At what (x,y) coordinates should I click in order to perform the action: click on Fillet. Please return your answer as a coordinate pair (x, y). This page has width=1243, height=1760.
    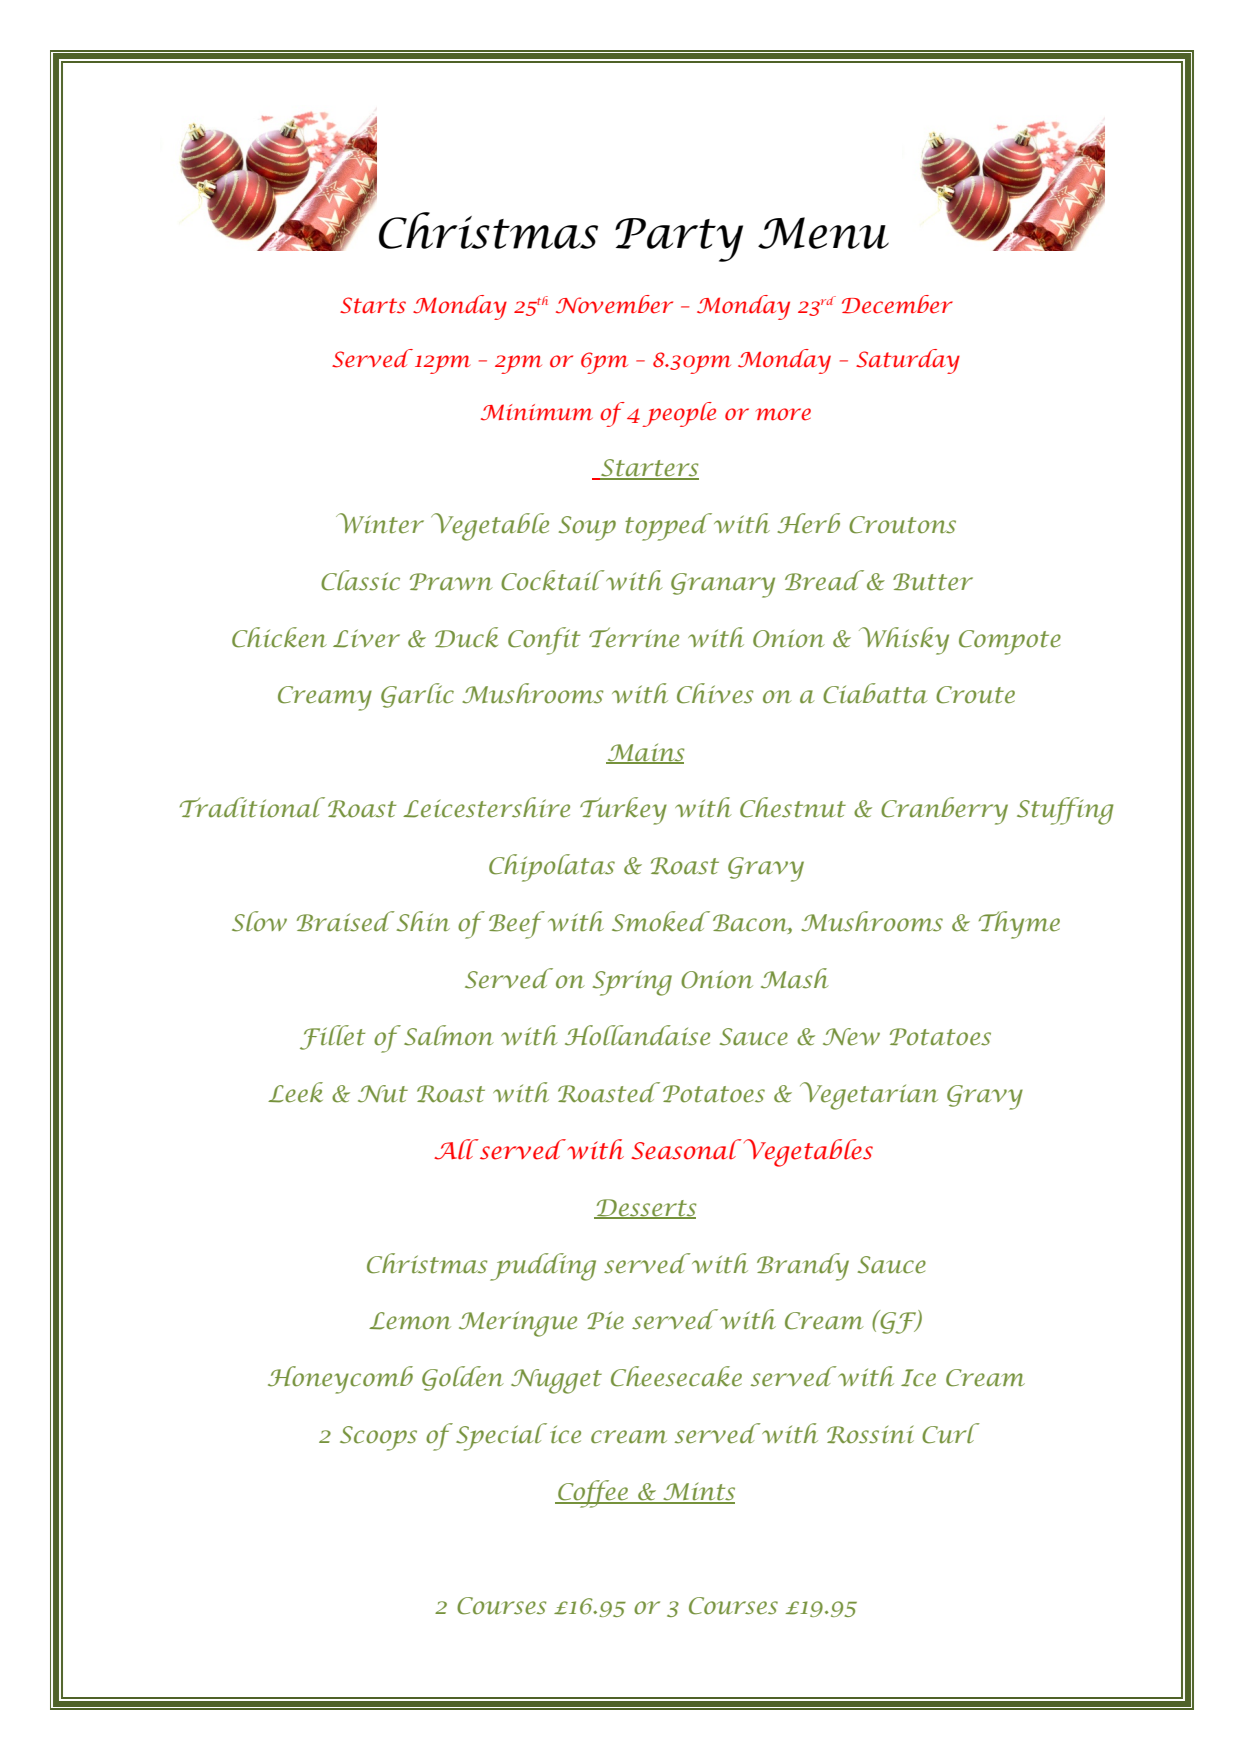
    Looking at the image, I should click on (332, 1037).
